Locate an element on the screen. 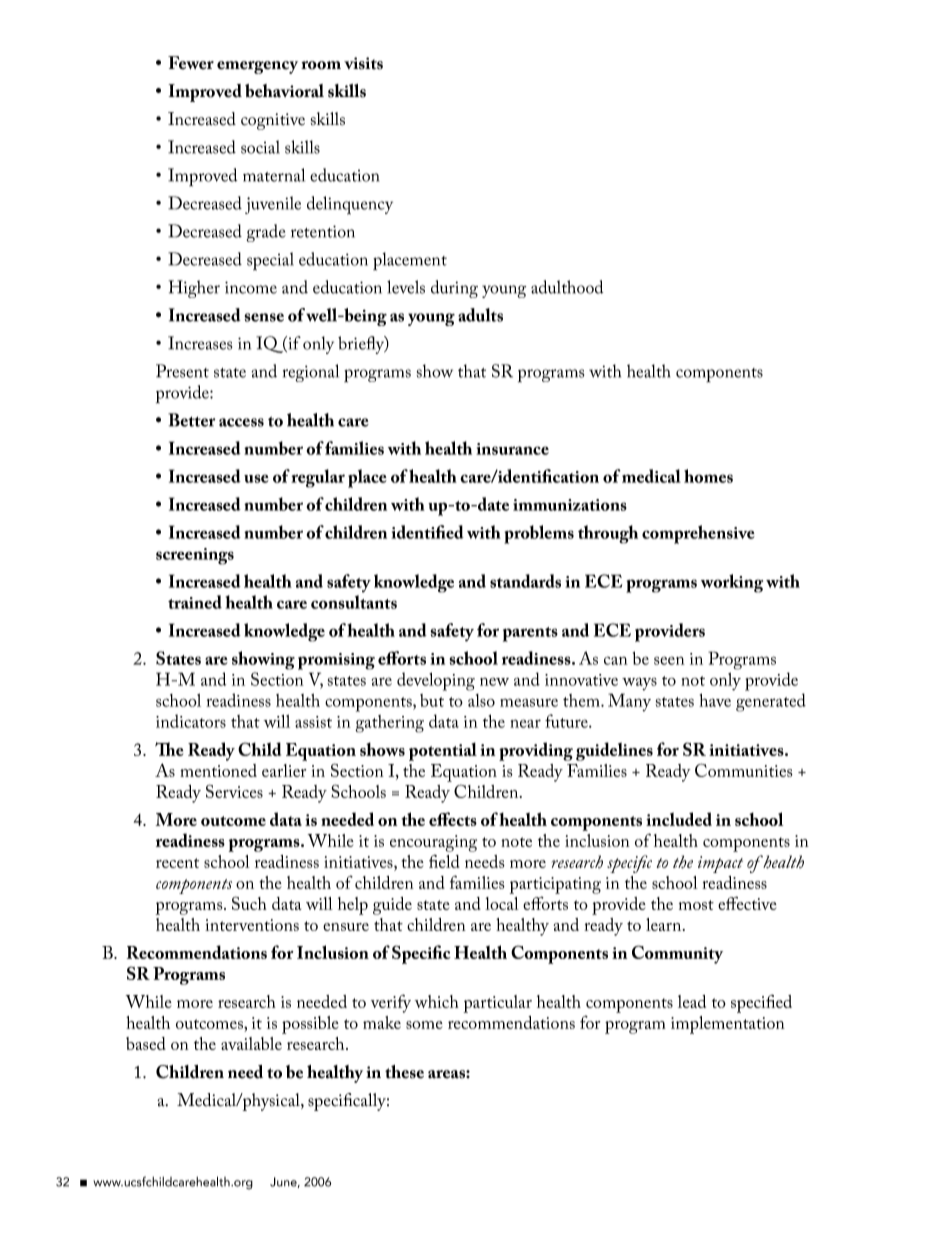 The image size is (952, 1233). homes is located at coordinates (708, 476).
